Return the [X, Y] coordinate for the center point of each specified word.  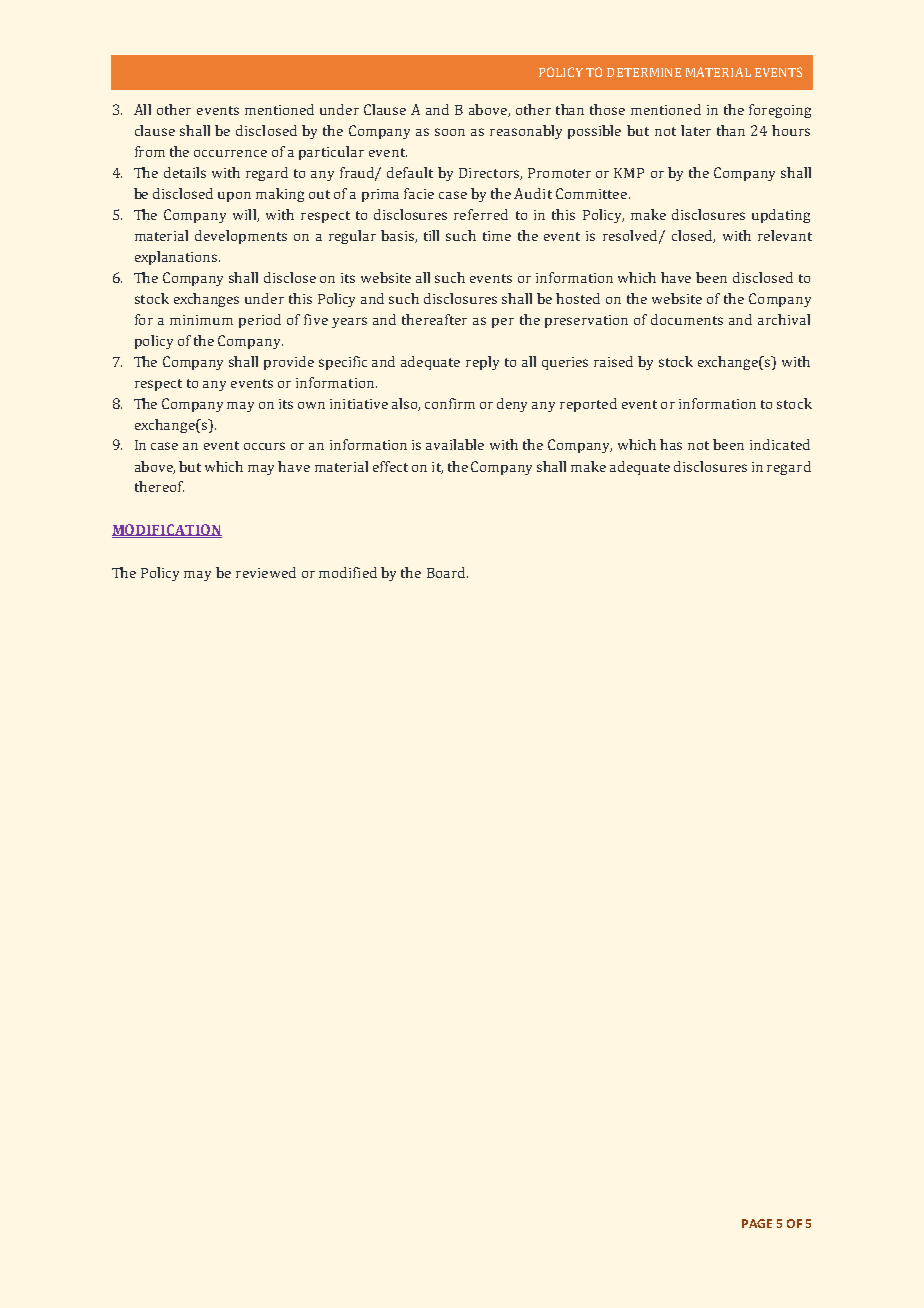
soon [450, 132]
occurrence [230, 153]
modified [348, 572]
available [455, 444]
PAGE [757, 1223]
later [696, 130]
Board [447, 572]
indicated [780, 444]
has [671, 444]
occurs [264, 446]
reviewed [266, 572]
